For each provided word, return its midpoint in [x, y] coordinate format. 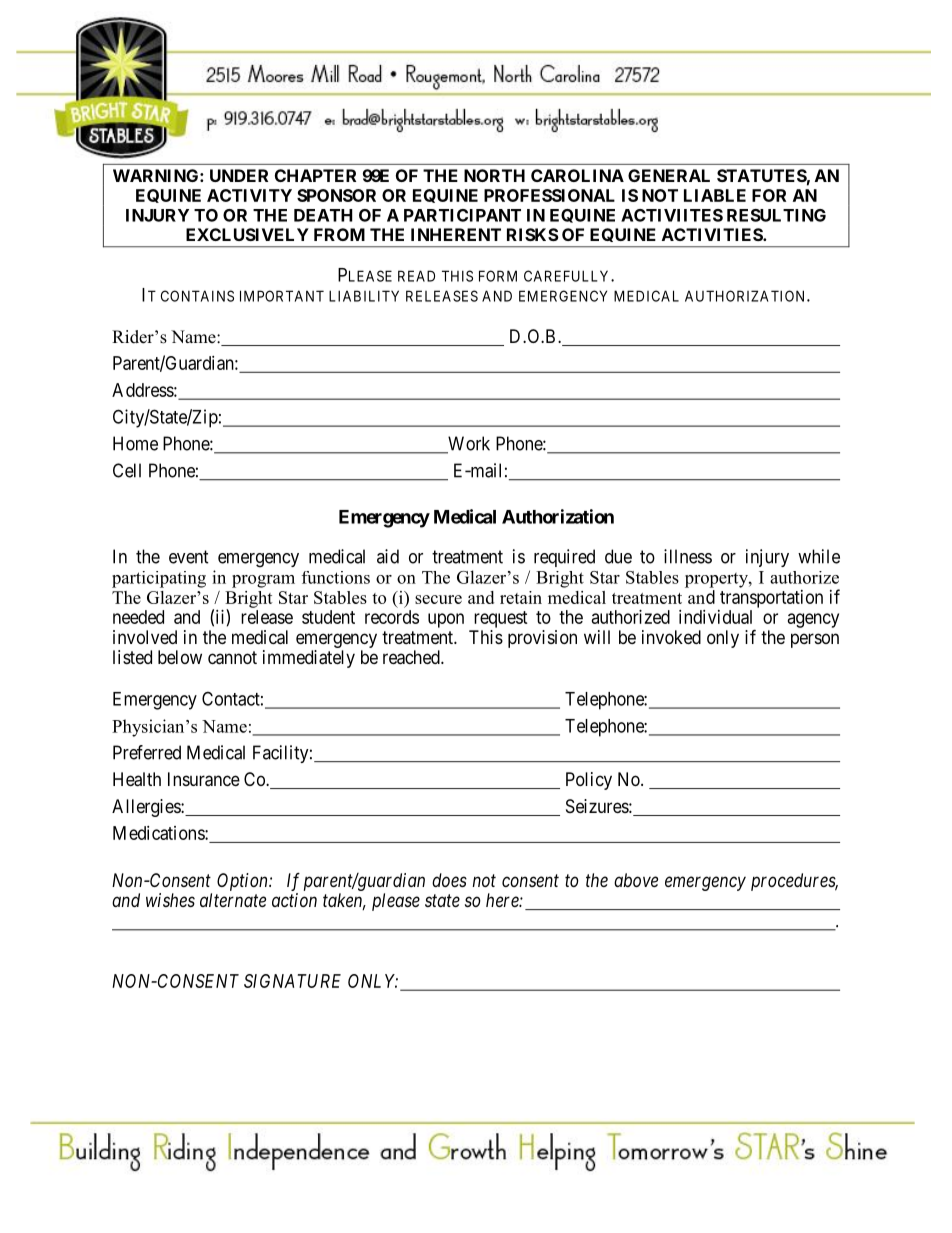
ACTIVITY [249, 195]
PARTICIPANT [462, 215]
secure [438, 599]
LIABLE [715, 195]
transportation [771, 599]
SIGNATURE [292, 981]
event [189, 557]
